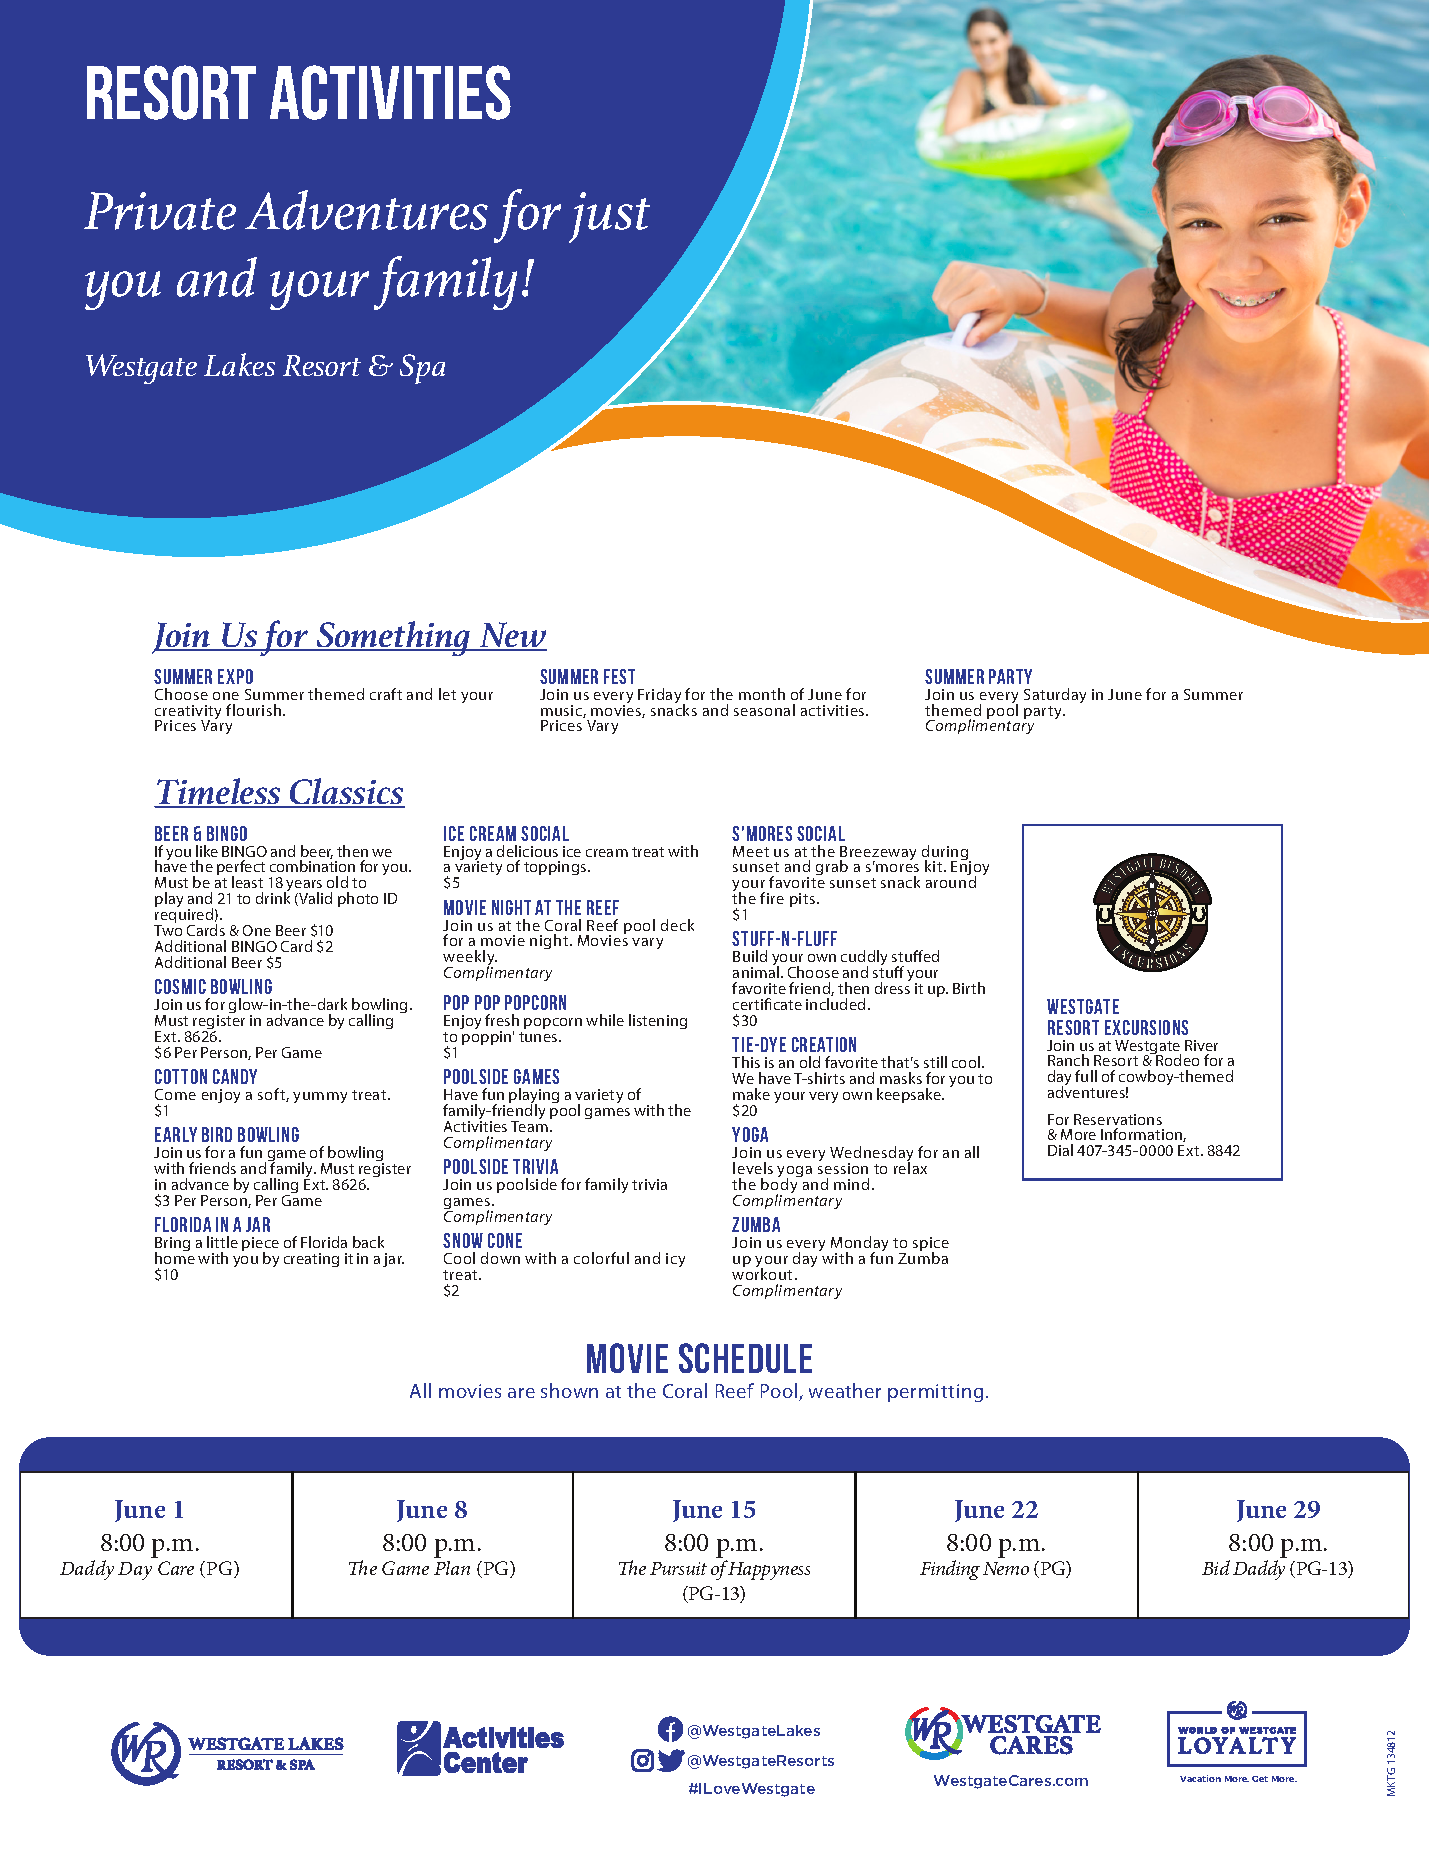 The width and height of the screenshot is (1429, 1850). I want to click on excursions, so click(1146, 1027).
